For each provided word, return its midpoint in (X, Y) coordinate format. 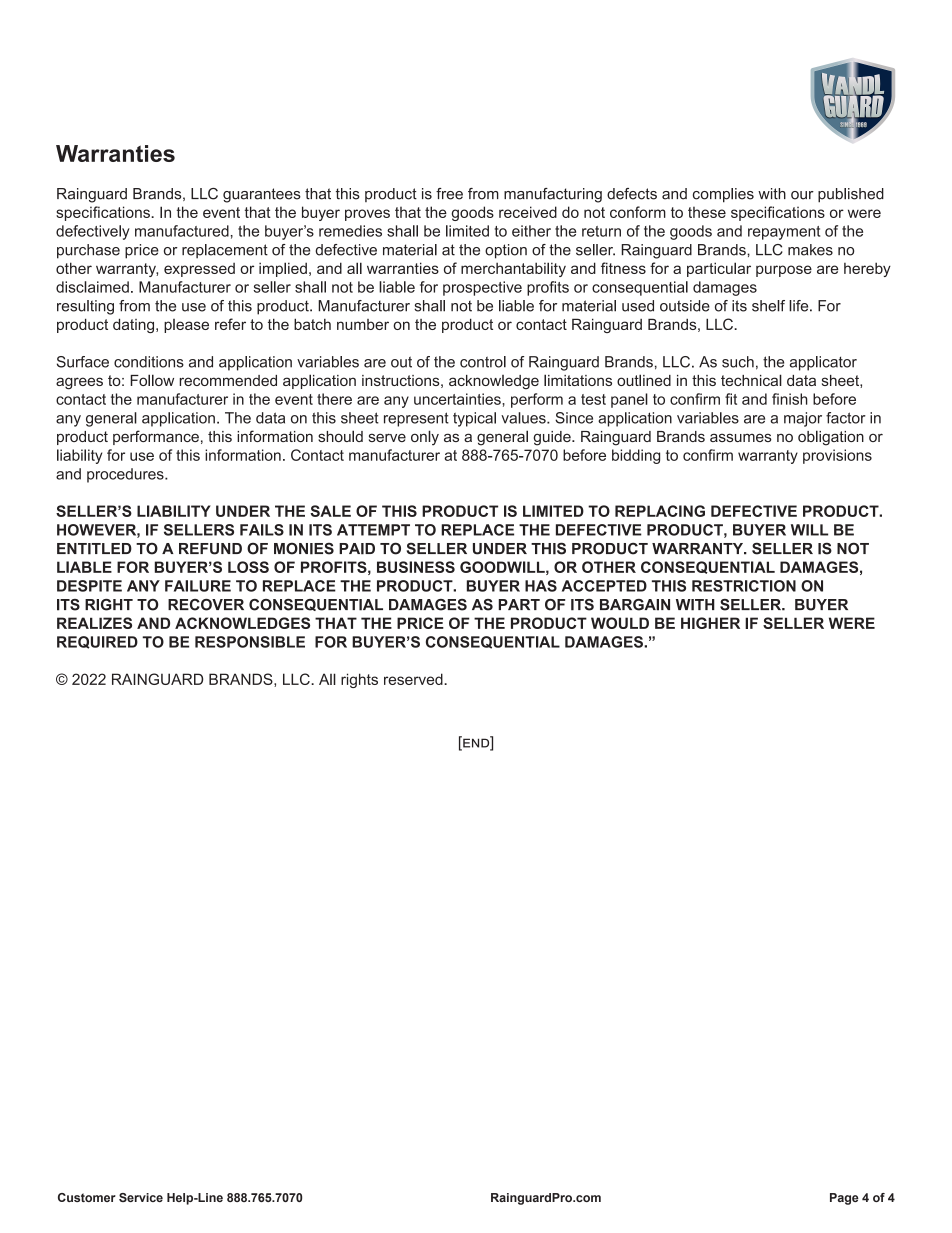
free (449, 194)
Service (141, 1197)
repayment (784, 233)
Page (844, 1199)
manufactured (182, 231)
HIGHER (710, 623)
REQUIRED (97, 642)
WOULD (620, 623)
